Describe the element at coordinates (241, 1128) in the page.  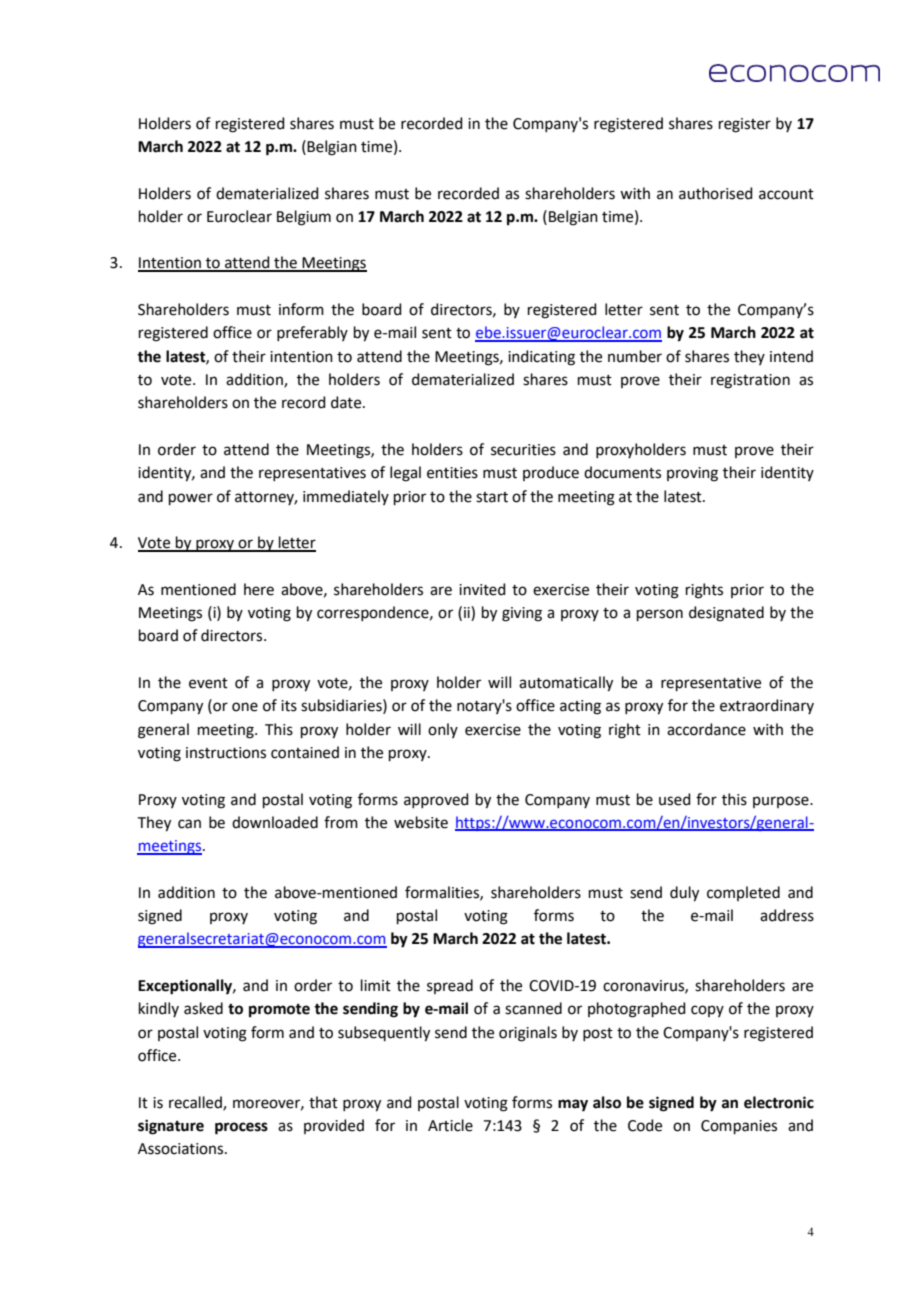
I see `process` at that location.
